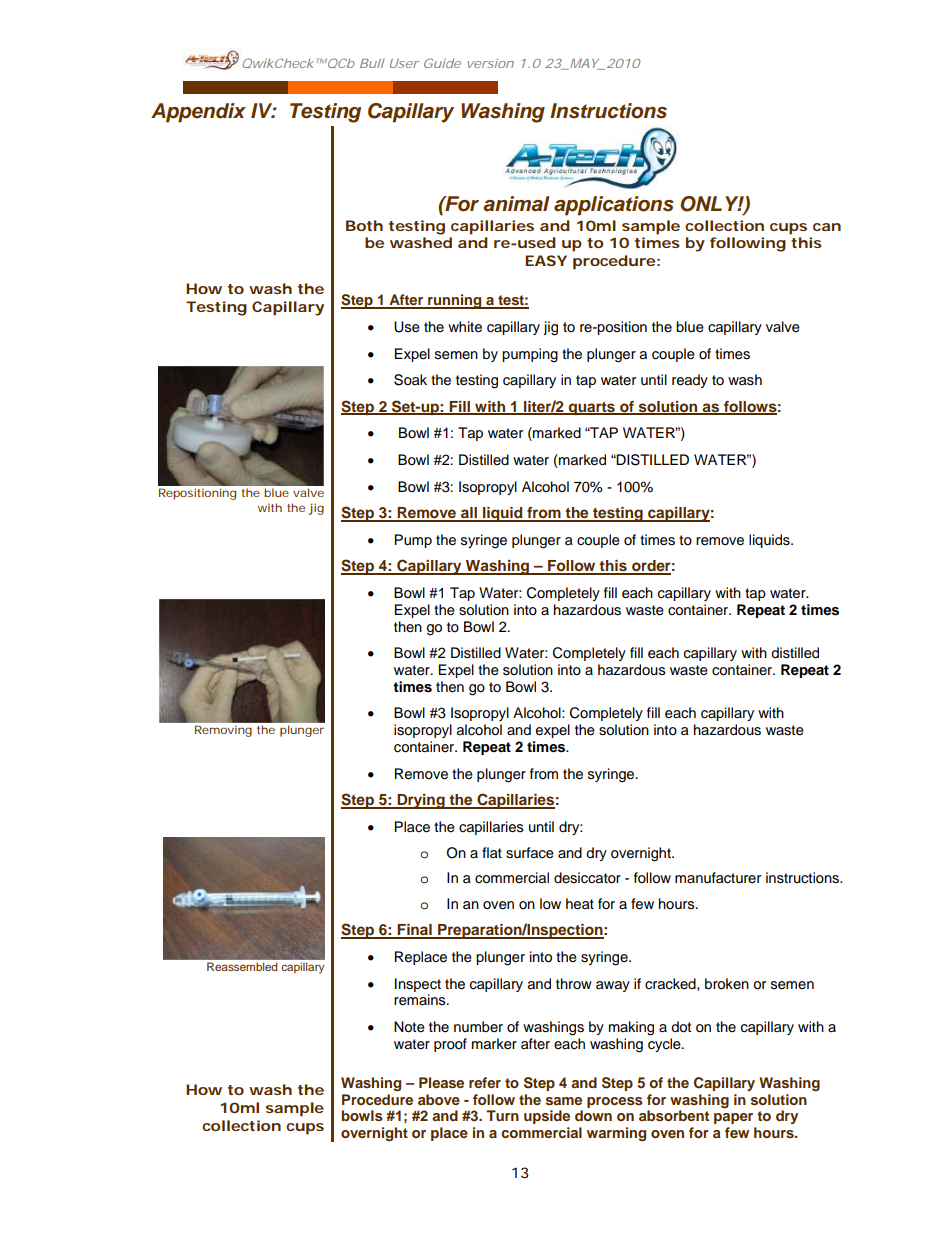 The width and height of the screenshot is (952, 1233). Describe the element at coordinates (198, 113) in the screenshot. I see `Appendix` at that location.
